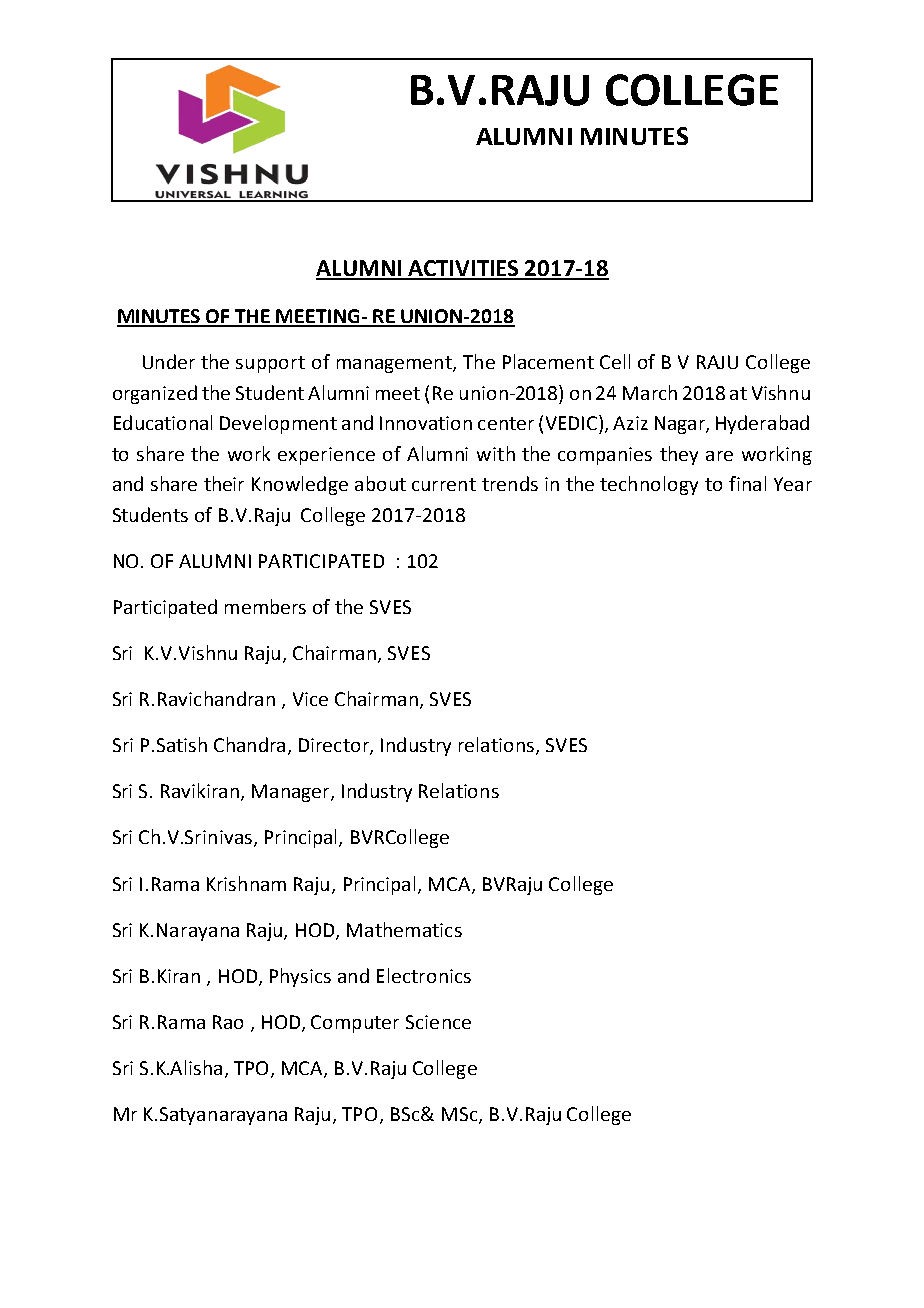 This screenshot has width=924, height=1308. Describe the element at coordinates (228, 1022) in the screenshot. I see `Rao` at that location.
